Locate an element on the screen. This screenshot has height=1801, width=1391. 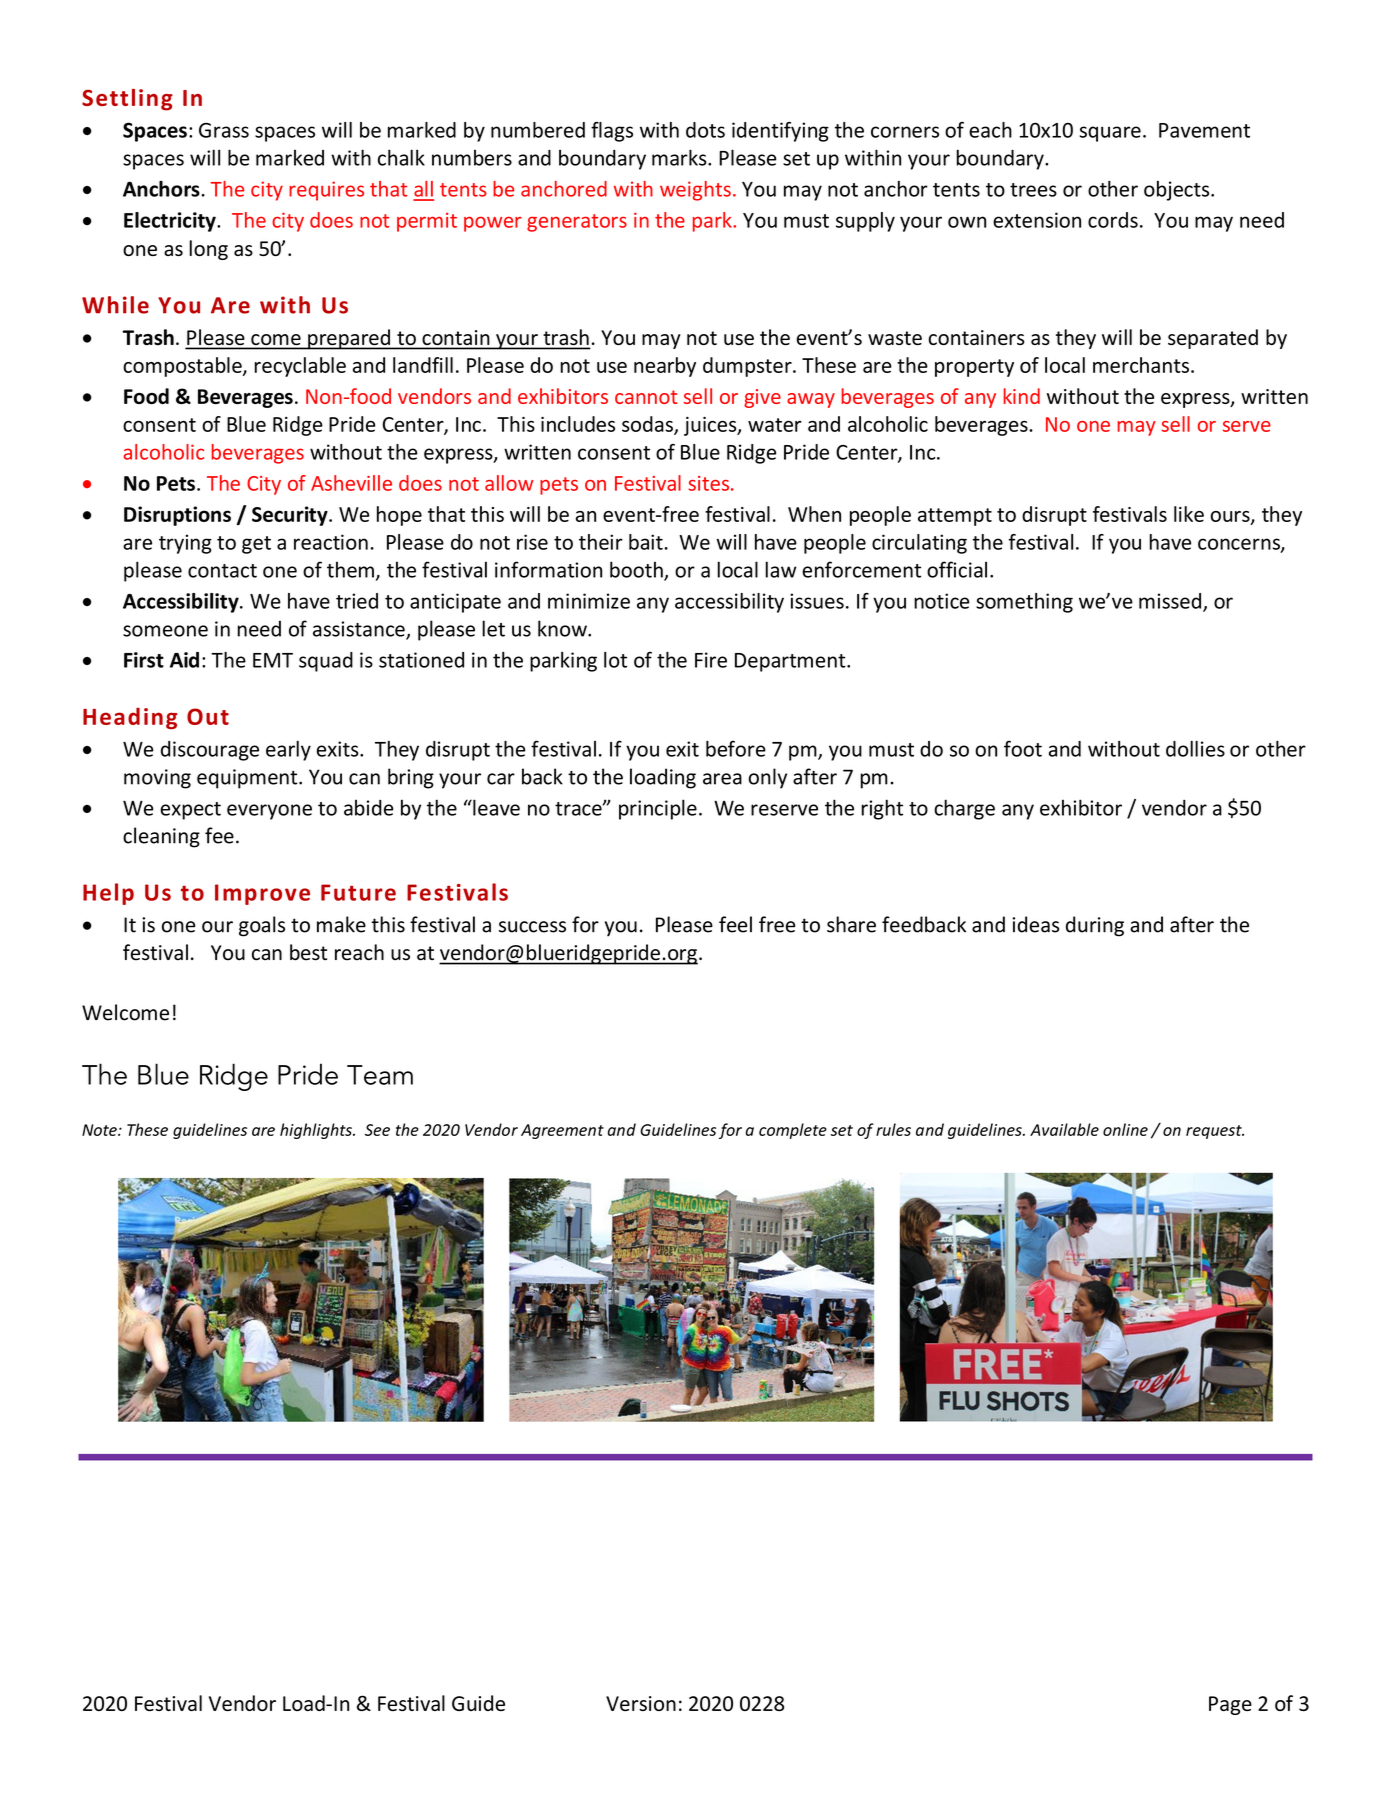
Improve is located at coordinates (262, 894).
